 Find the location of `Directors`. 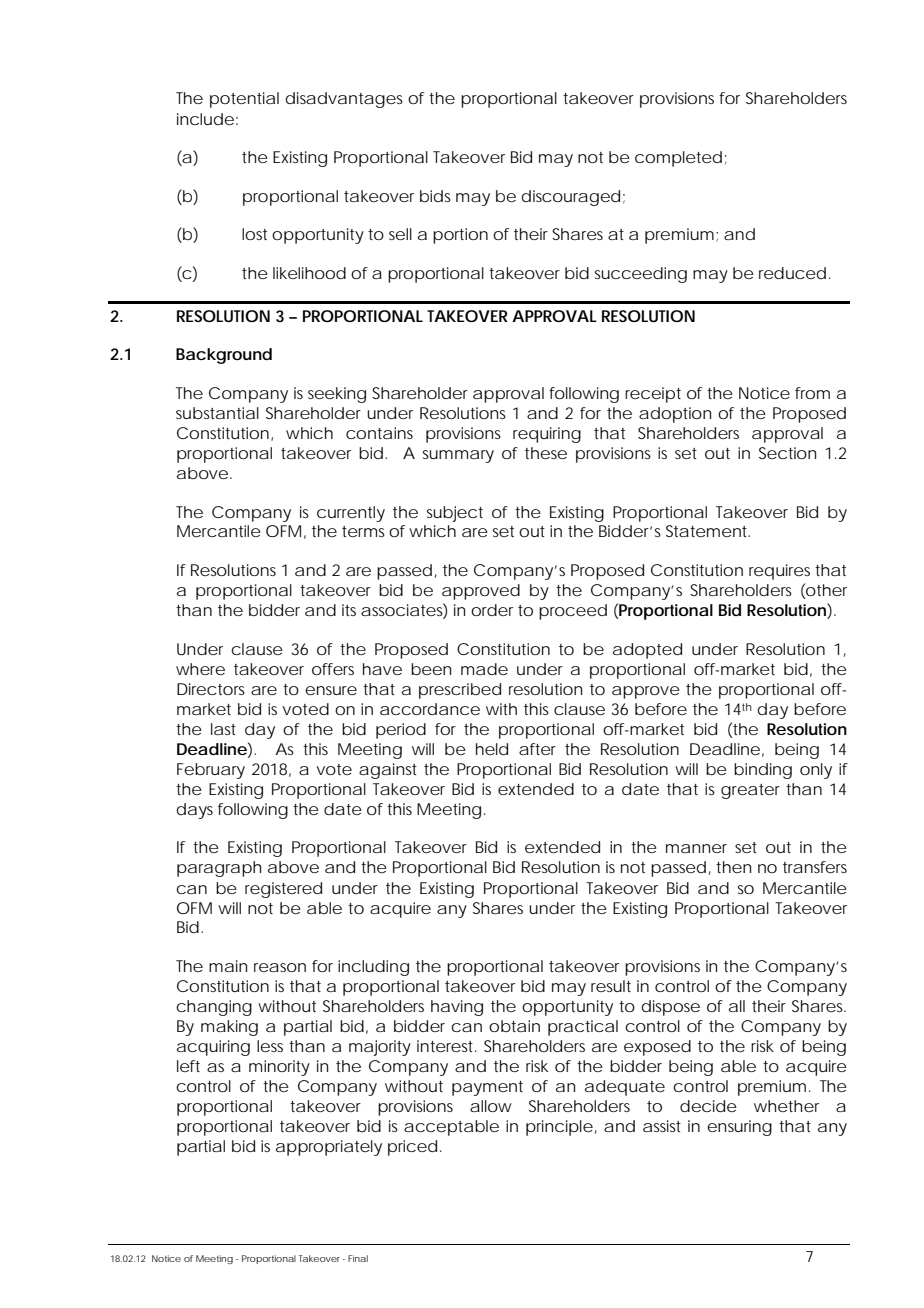

Directors is located at coordinates (211, 689).
